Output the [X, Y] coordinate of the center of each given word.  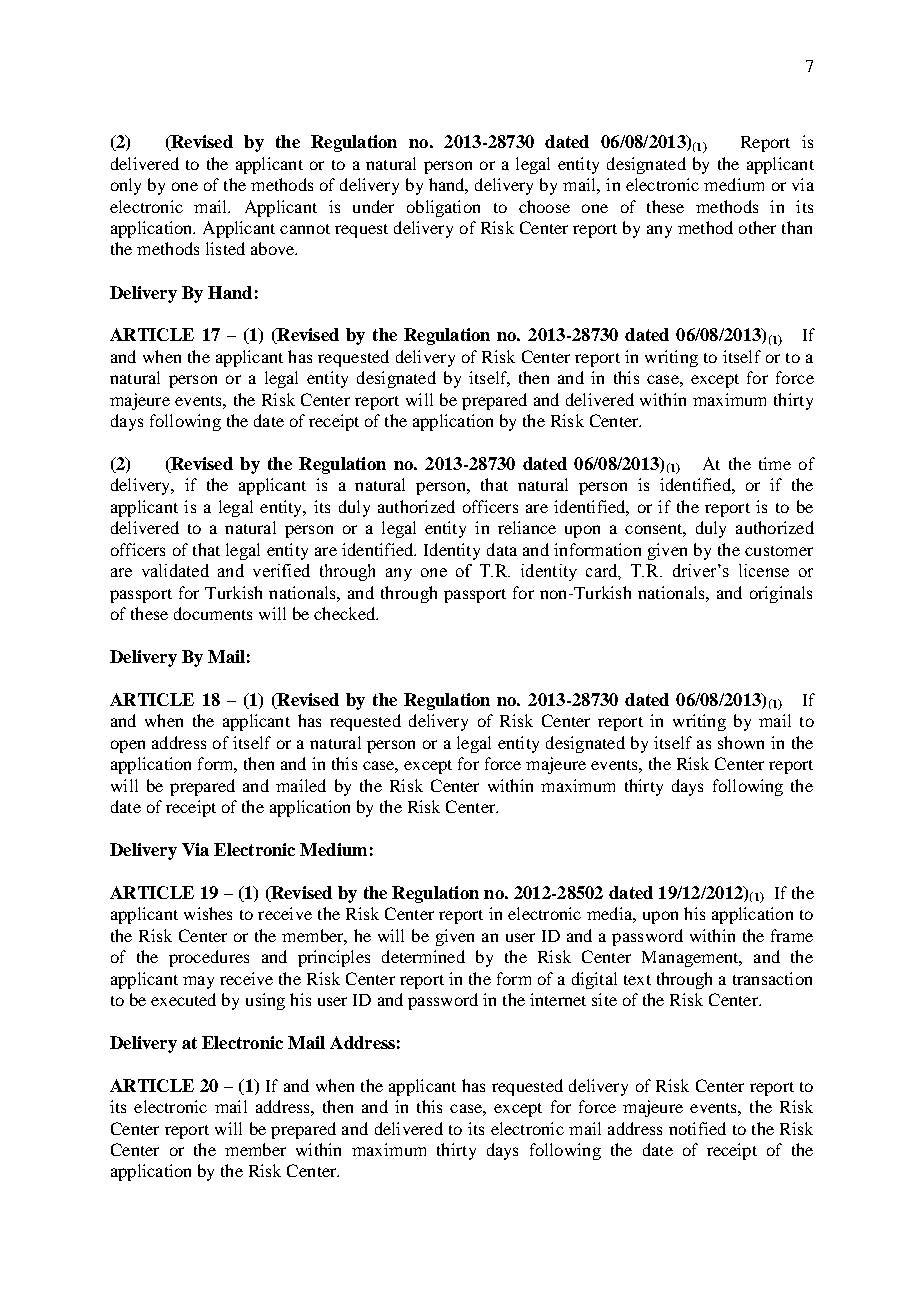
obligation [443, 208]
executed [183, 999]
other [757, 227]
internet [558, 999]
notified [697, 1128]
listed [225, 248]
